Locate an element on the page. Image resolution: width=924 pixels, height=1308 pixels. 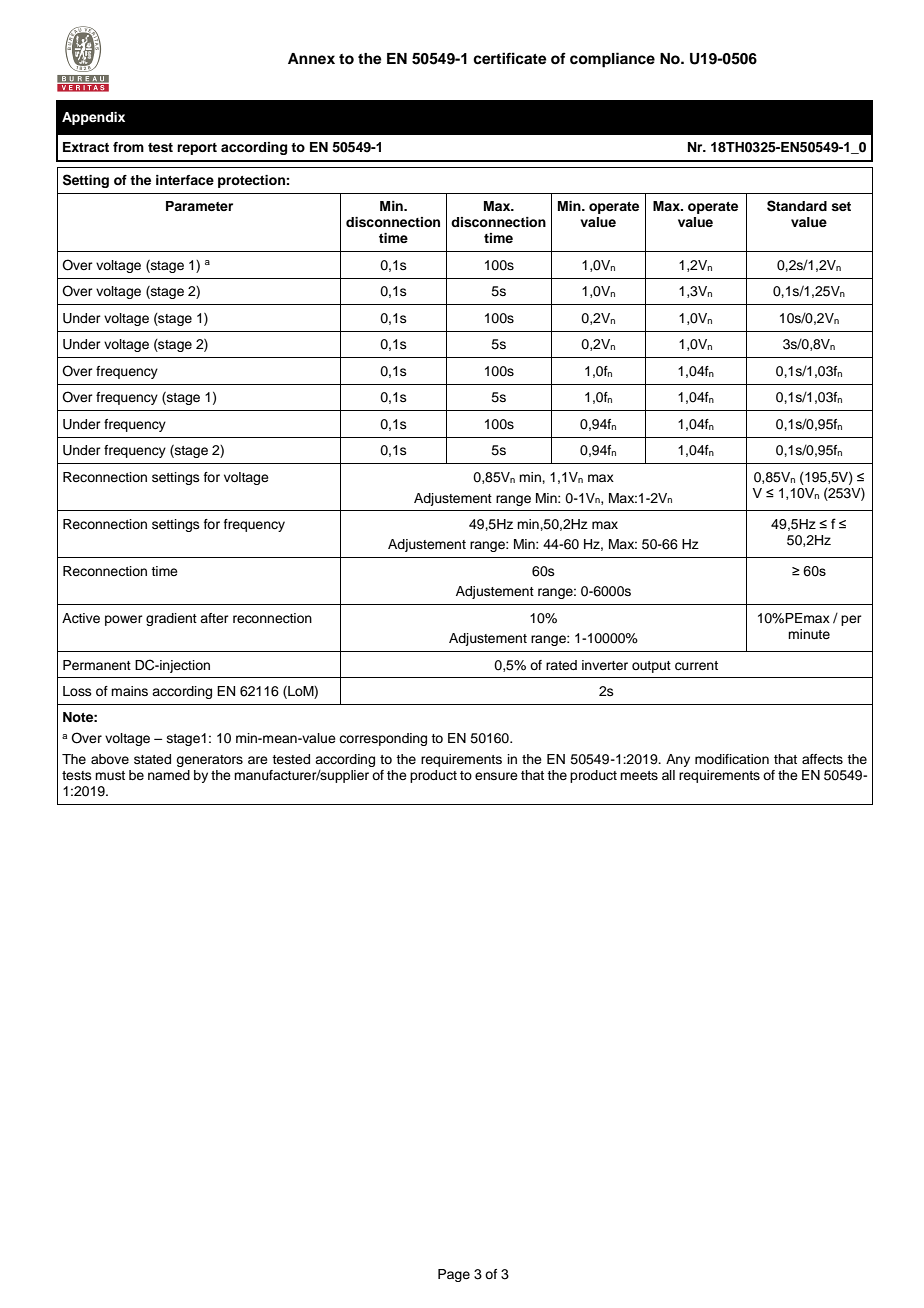
current is located at coordinates (696, 666).
